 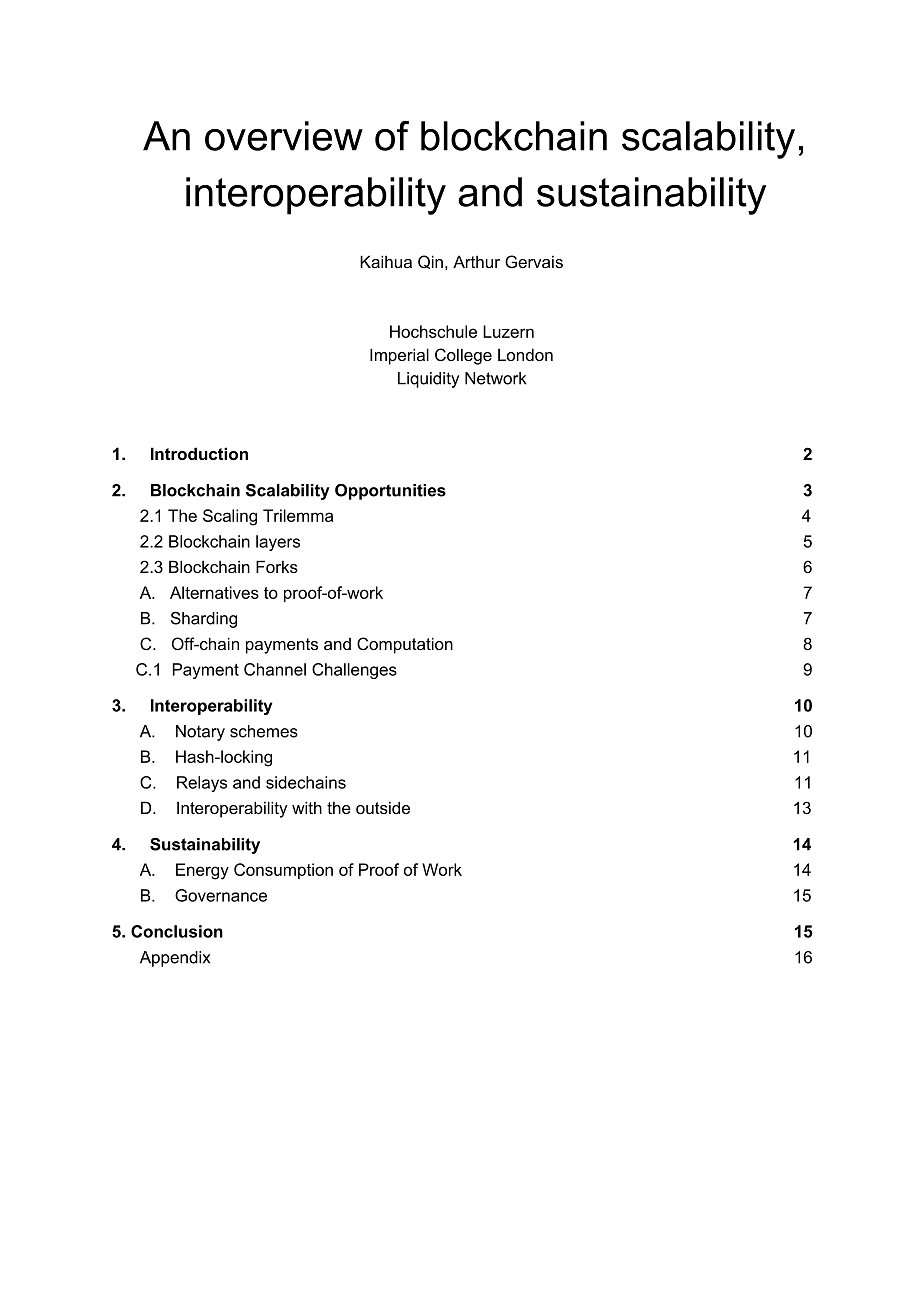 What do you see at coordinates (405, 645) in the screenshot?
I see `Computation` at bounding box center [405, 645].
